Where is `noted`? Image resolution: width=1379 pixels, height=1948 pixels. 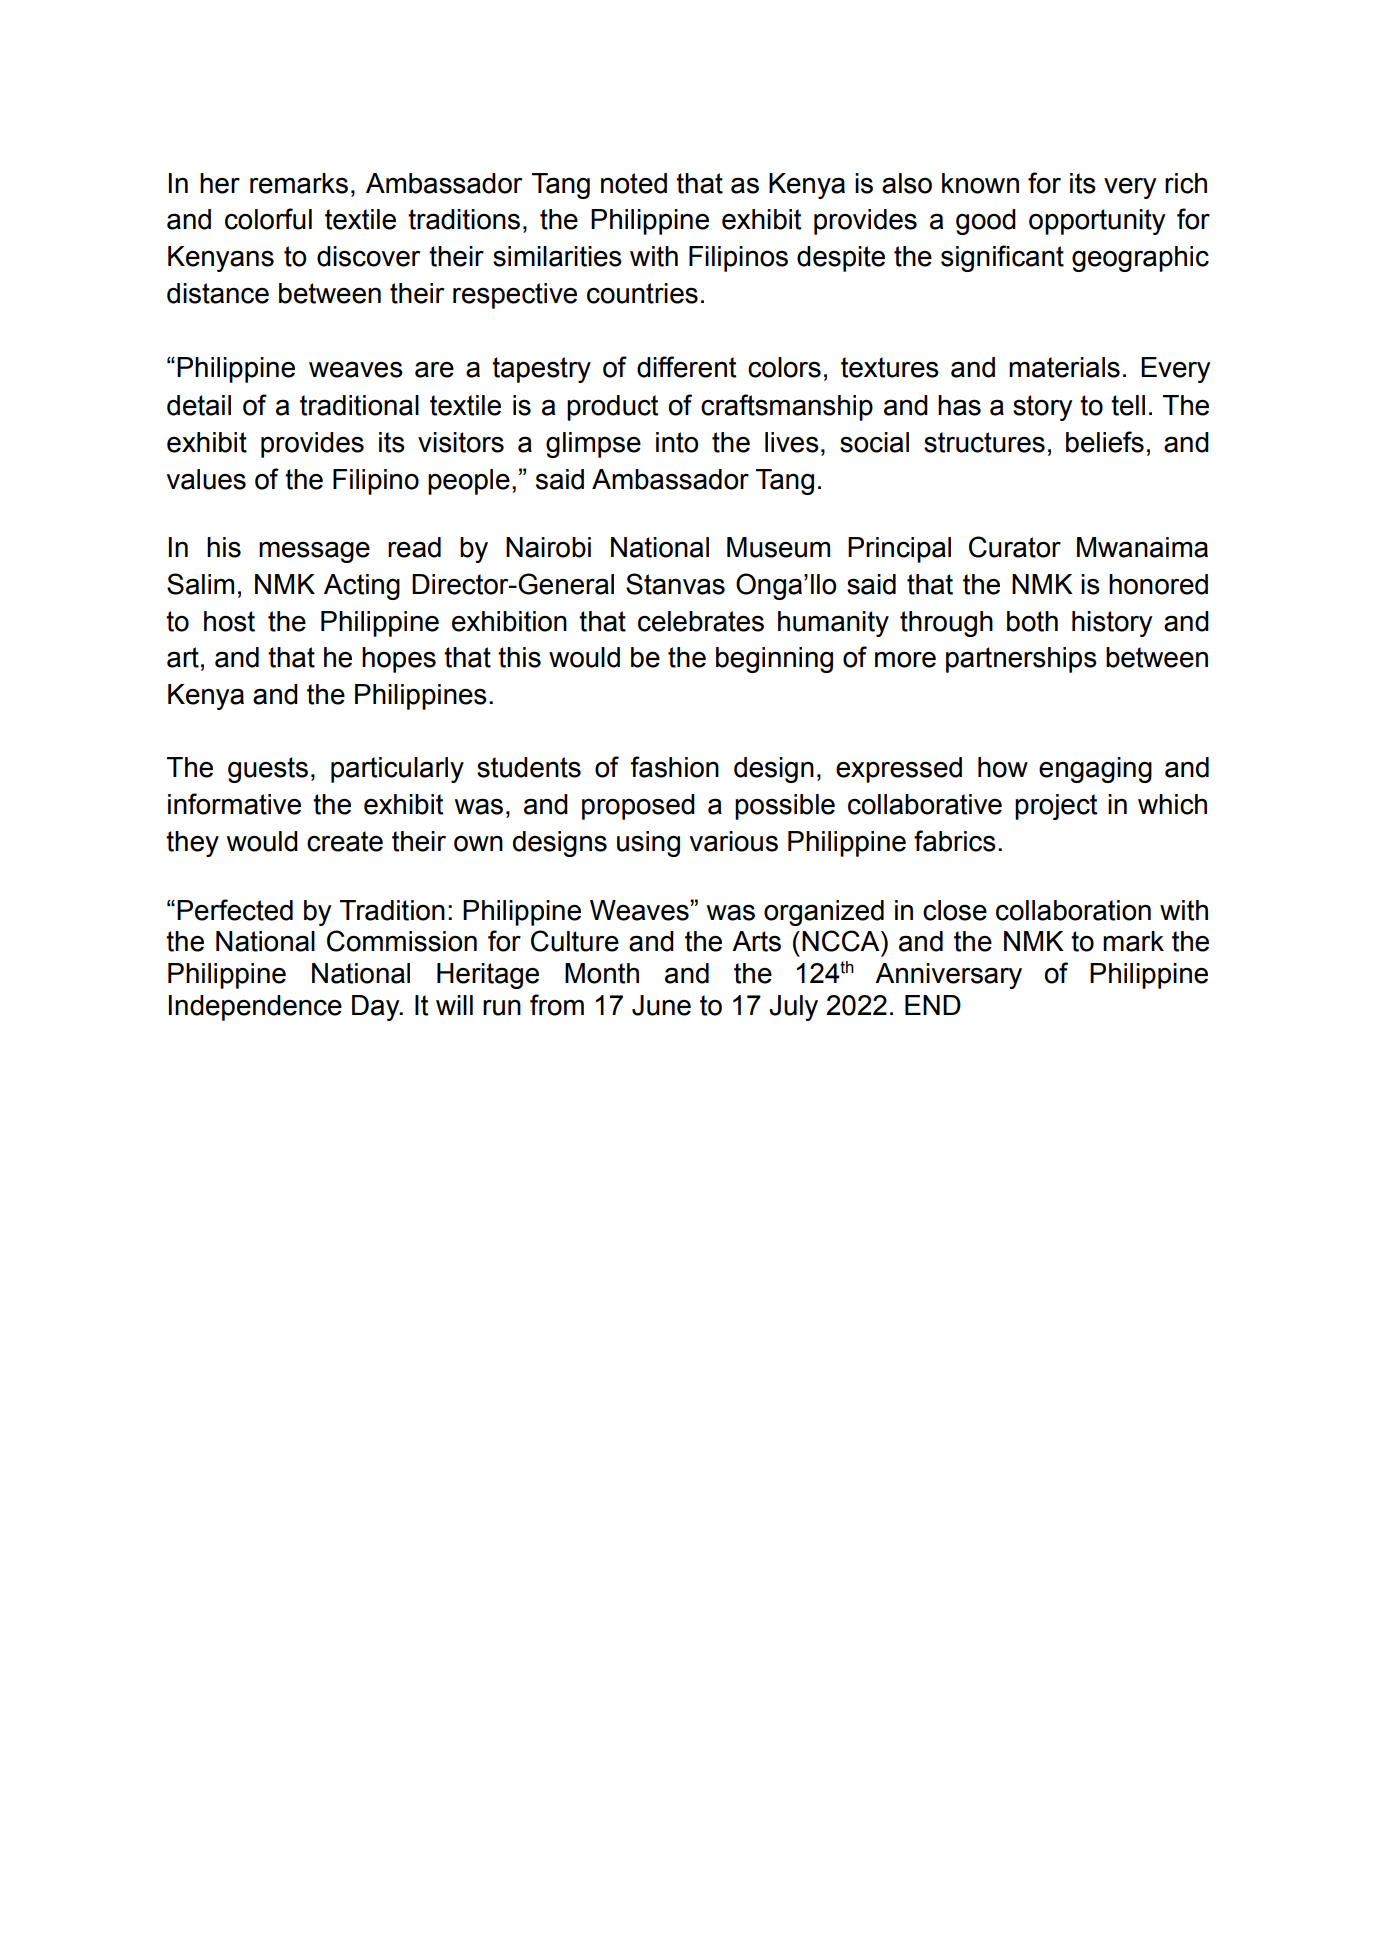 noted is located at coordinates (634, 183).
